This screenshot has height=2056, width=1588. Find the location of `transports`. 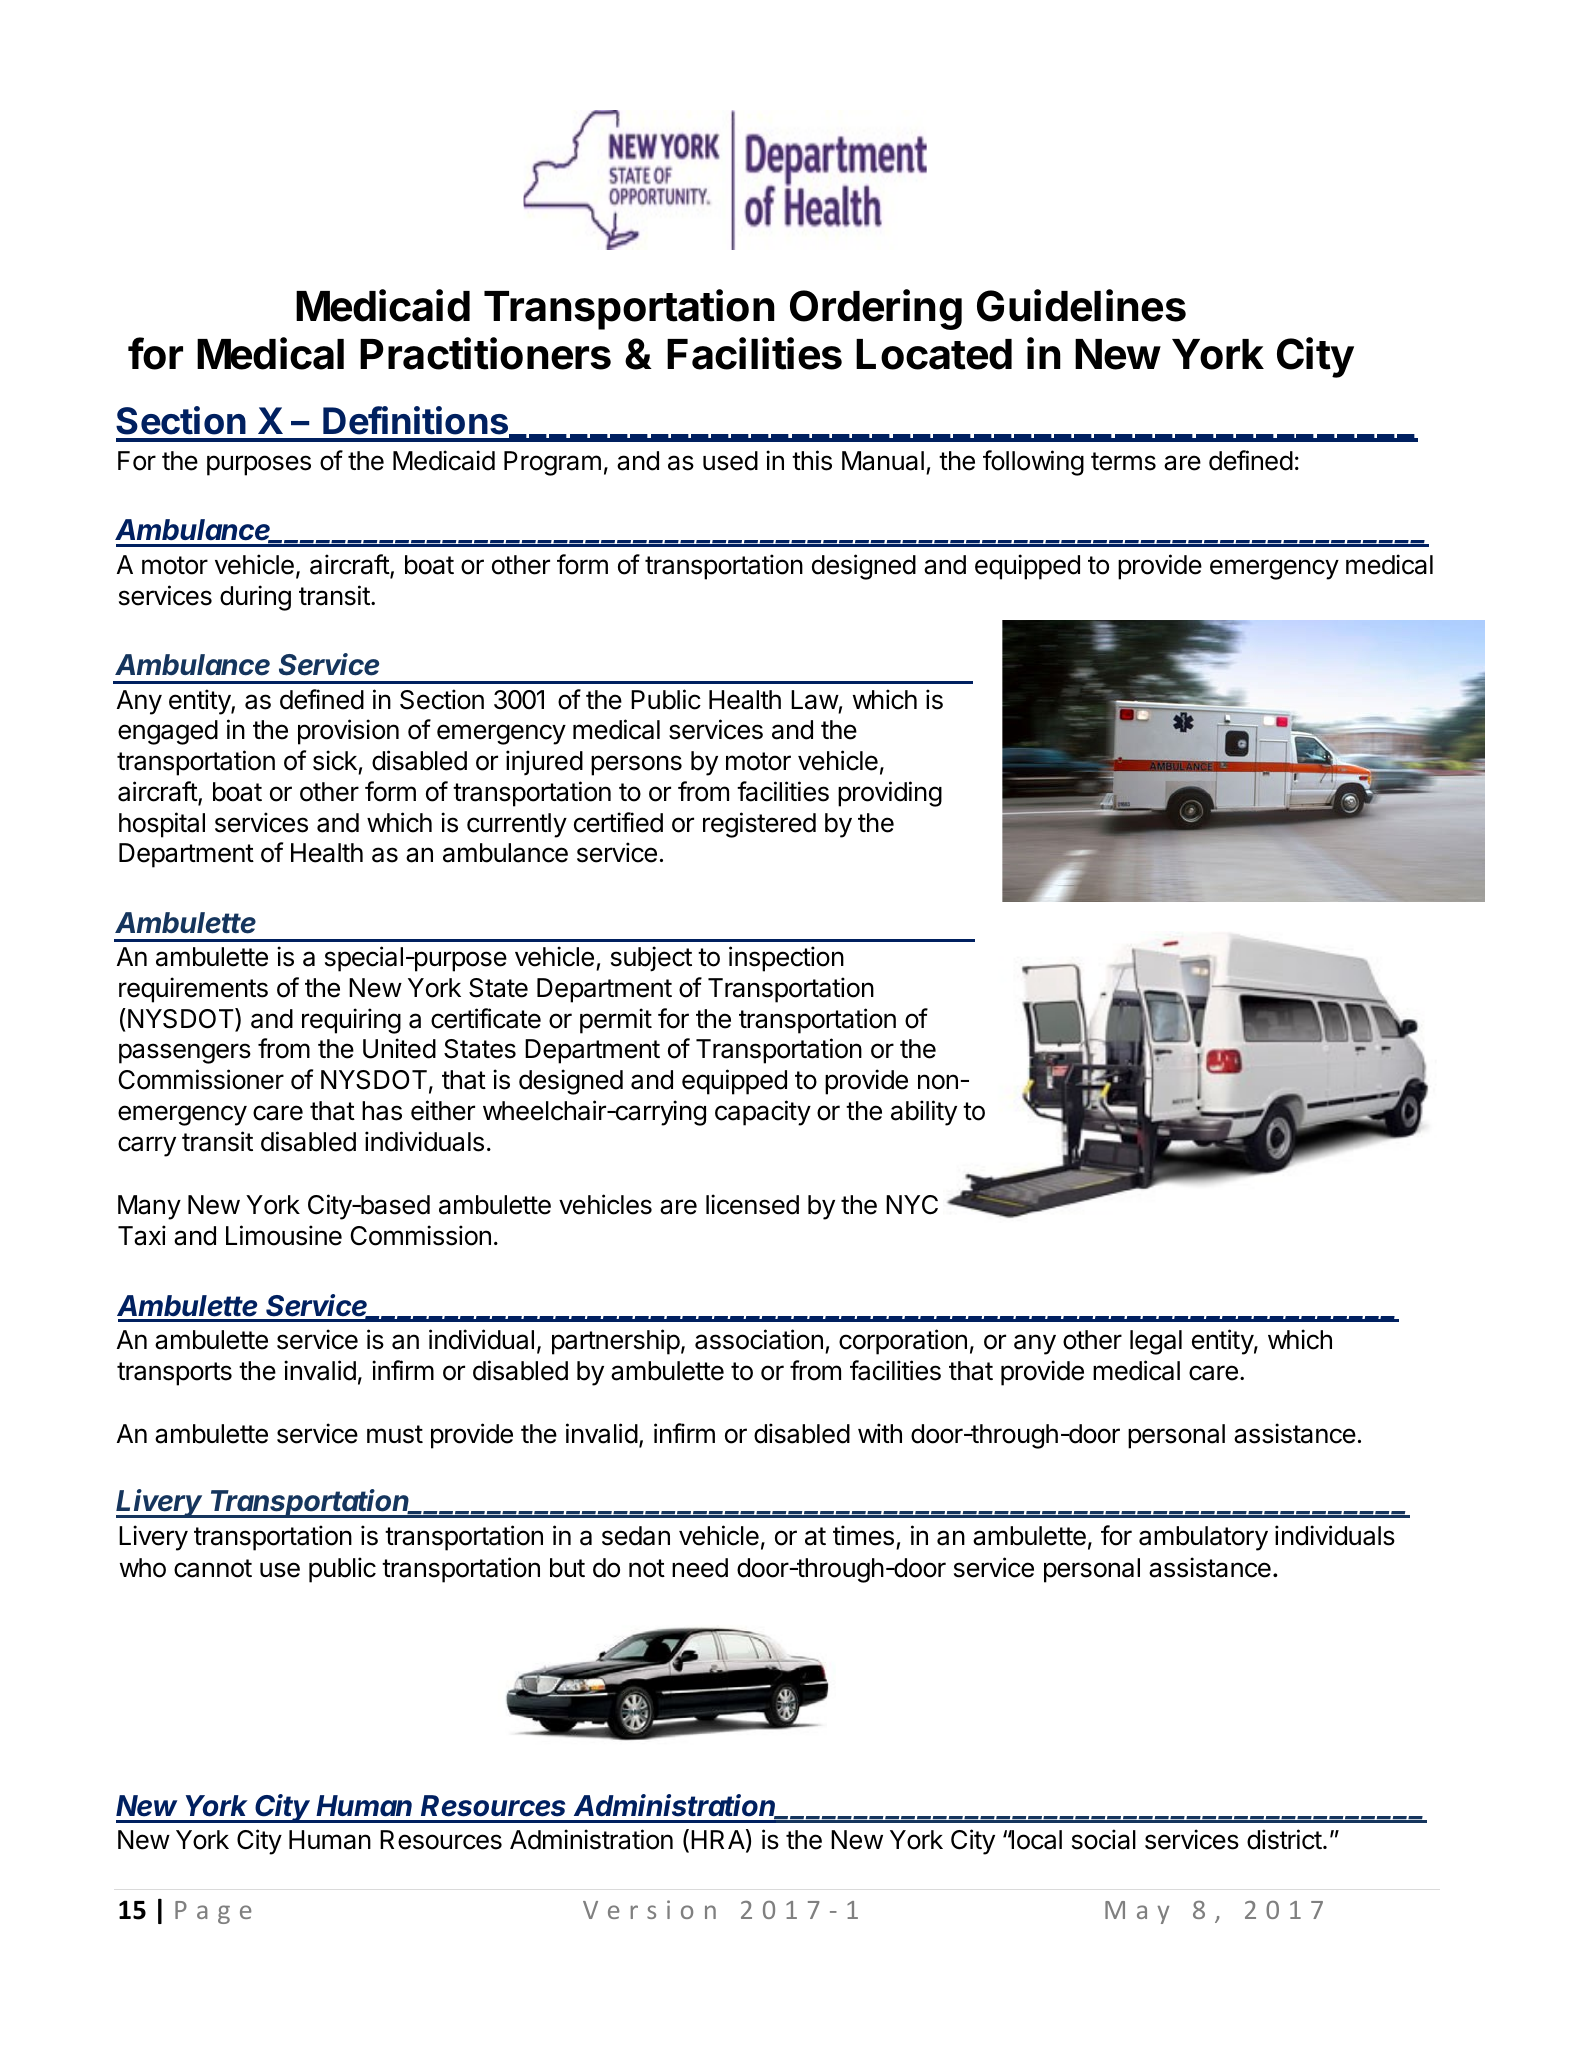

transports is located at coordinates (174, 1374).
